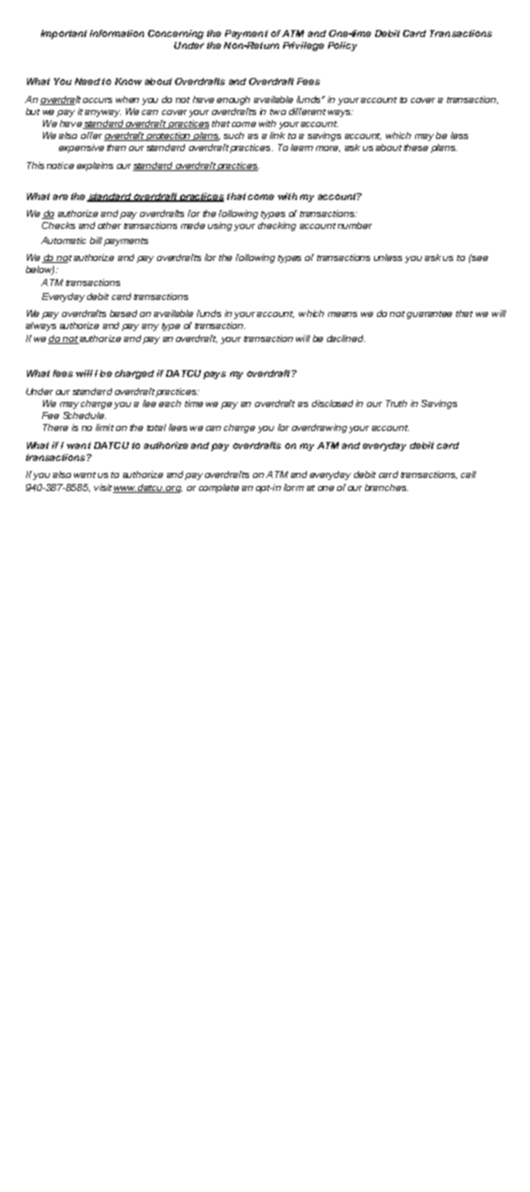 The height and width of the screenshot is (1192, 530). I want to click on number, so click(355, 225).
